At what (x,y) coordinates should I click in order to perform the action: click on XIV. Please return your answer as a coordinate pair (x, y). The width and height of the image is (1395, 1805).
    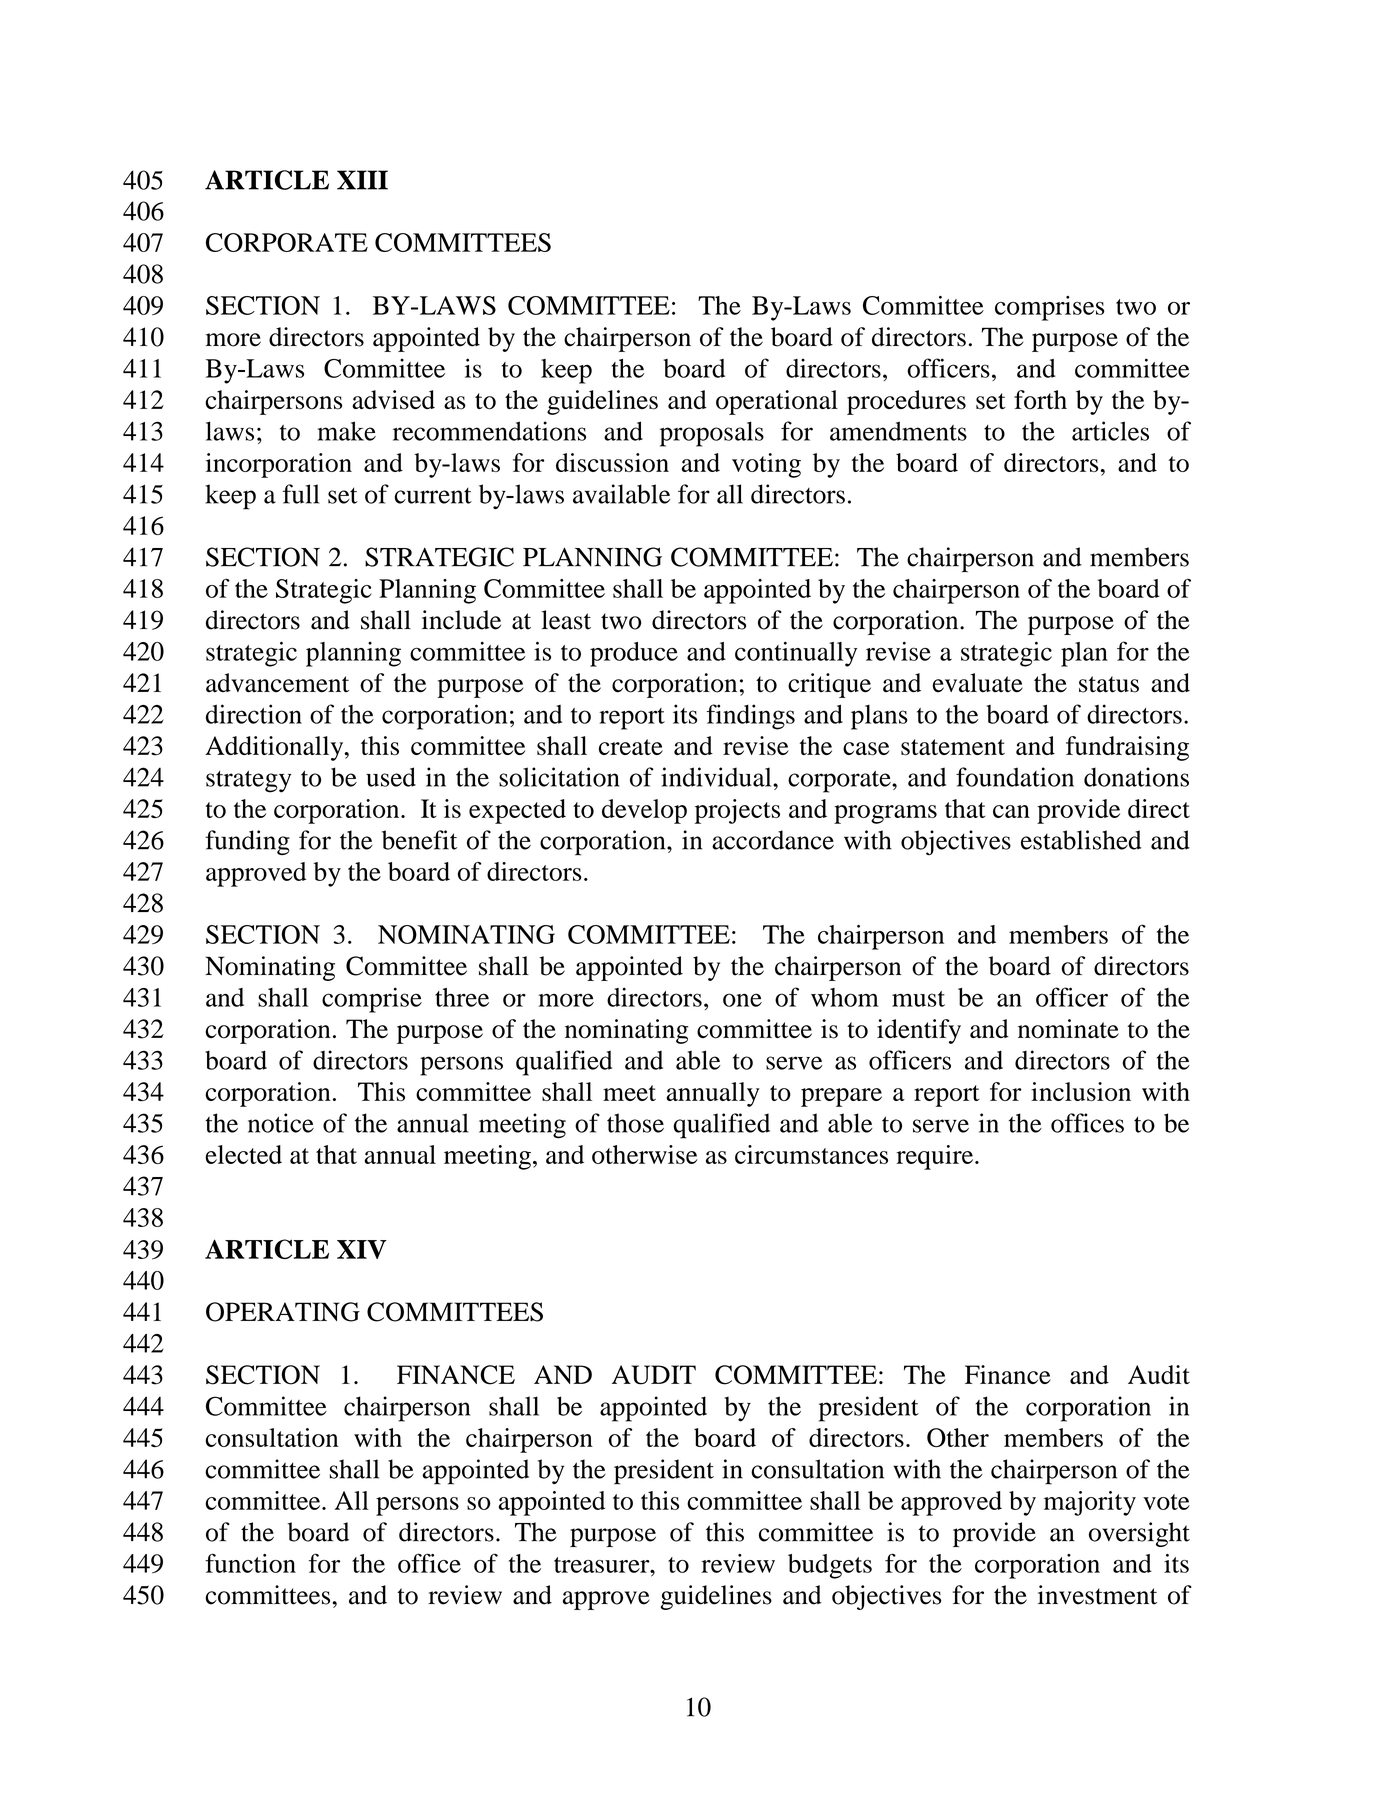
    Looking at the image, I should click on (362, 1249).
